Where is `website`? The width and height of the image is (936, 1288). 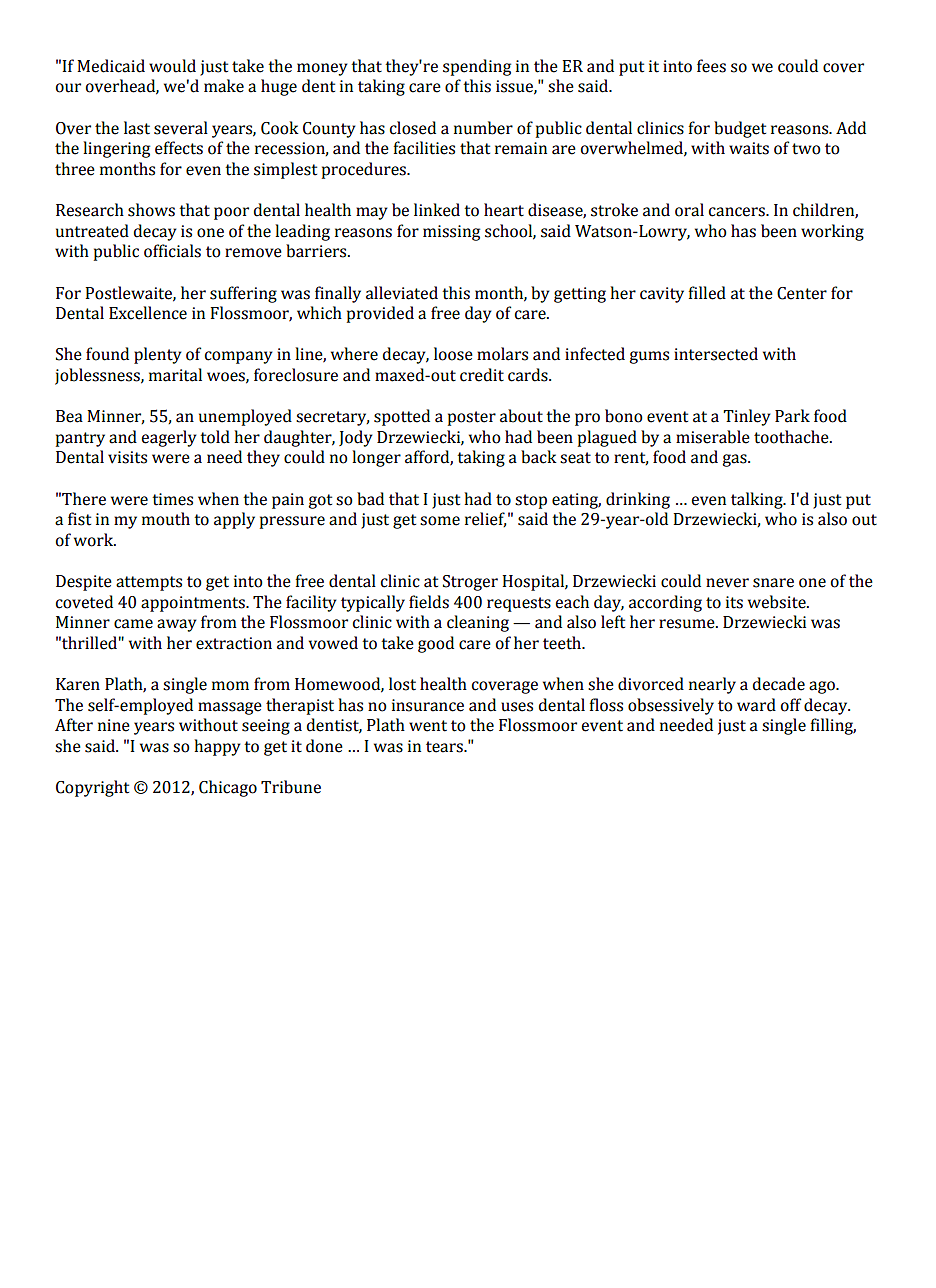 website is located at coordinates (778, 602).
